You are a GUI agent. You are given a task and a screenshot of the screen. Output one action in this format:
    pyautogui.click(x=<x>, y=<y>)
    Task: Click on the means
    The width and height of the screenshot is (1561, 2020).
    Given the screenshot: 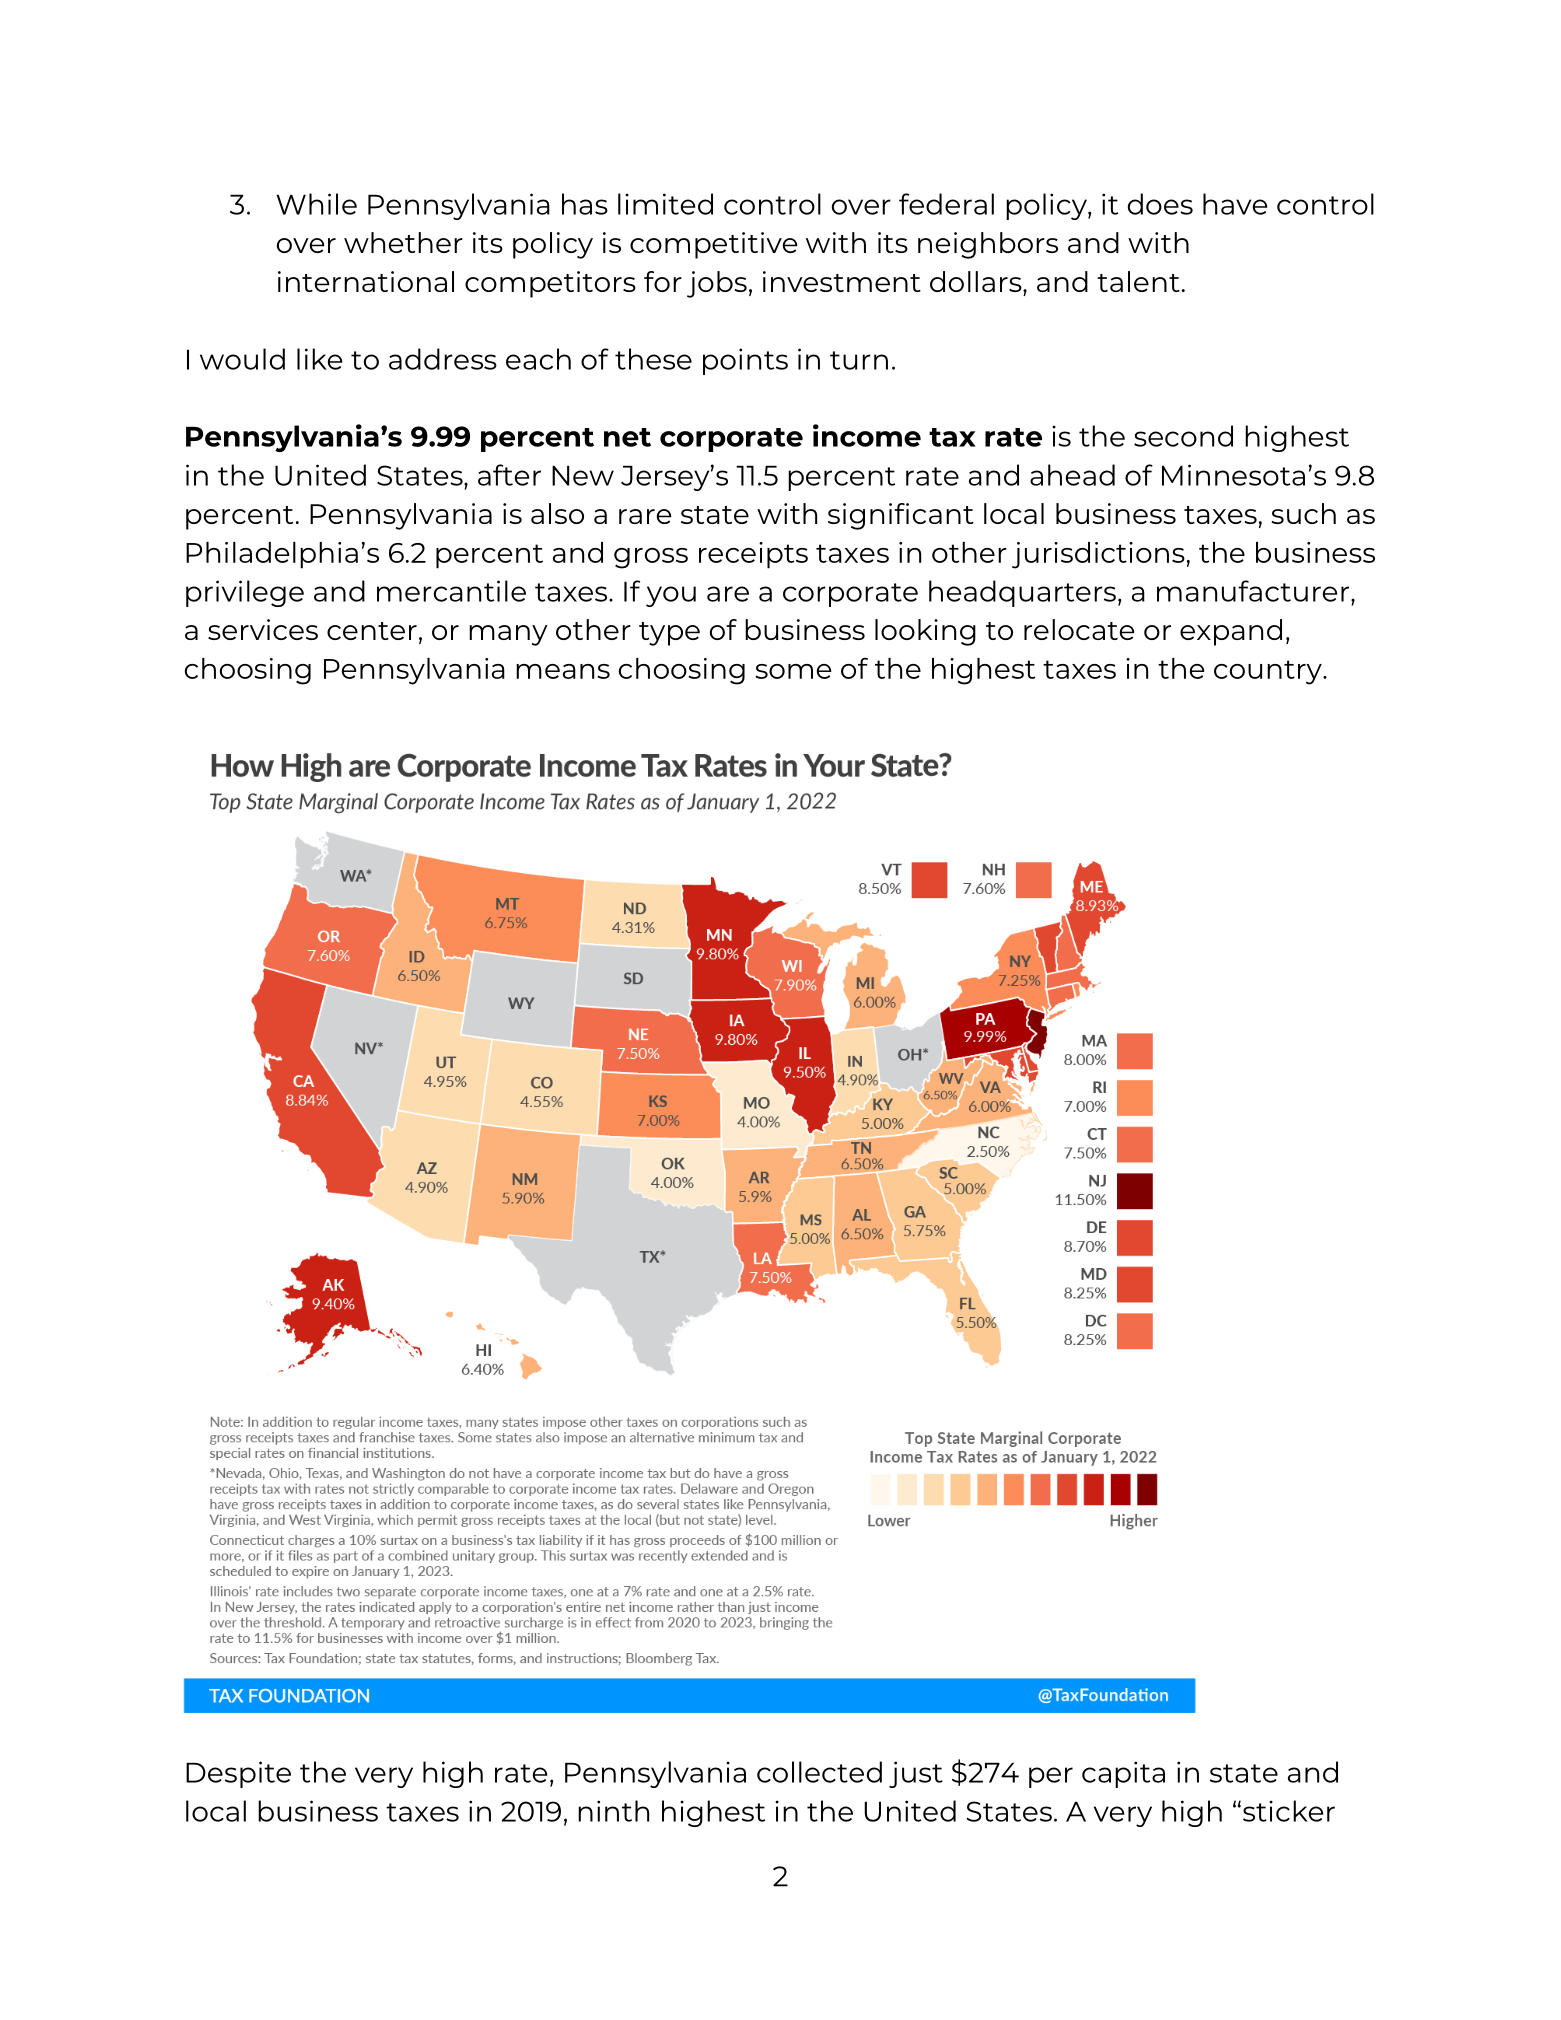 What is the action you would take?
    pyautogui.click(x=563, y=671)
